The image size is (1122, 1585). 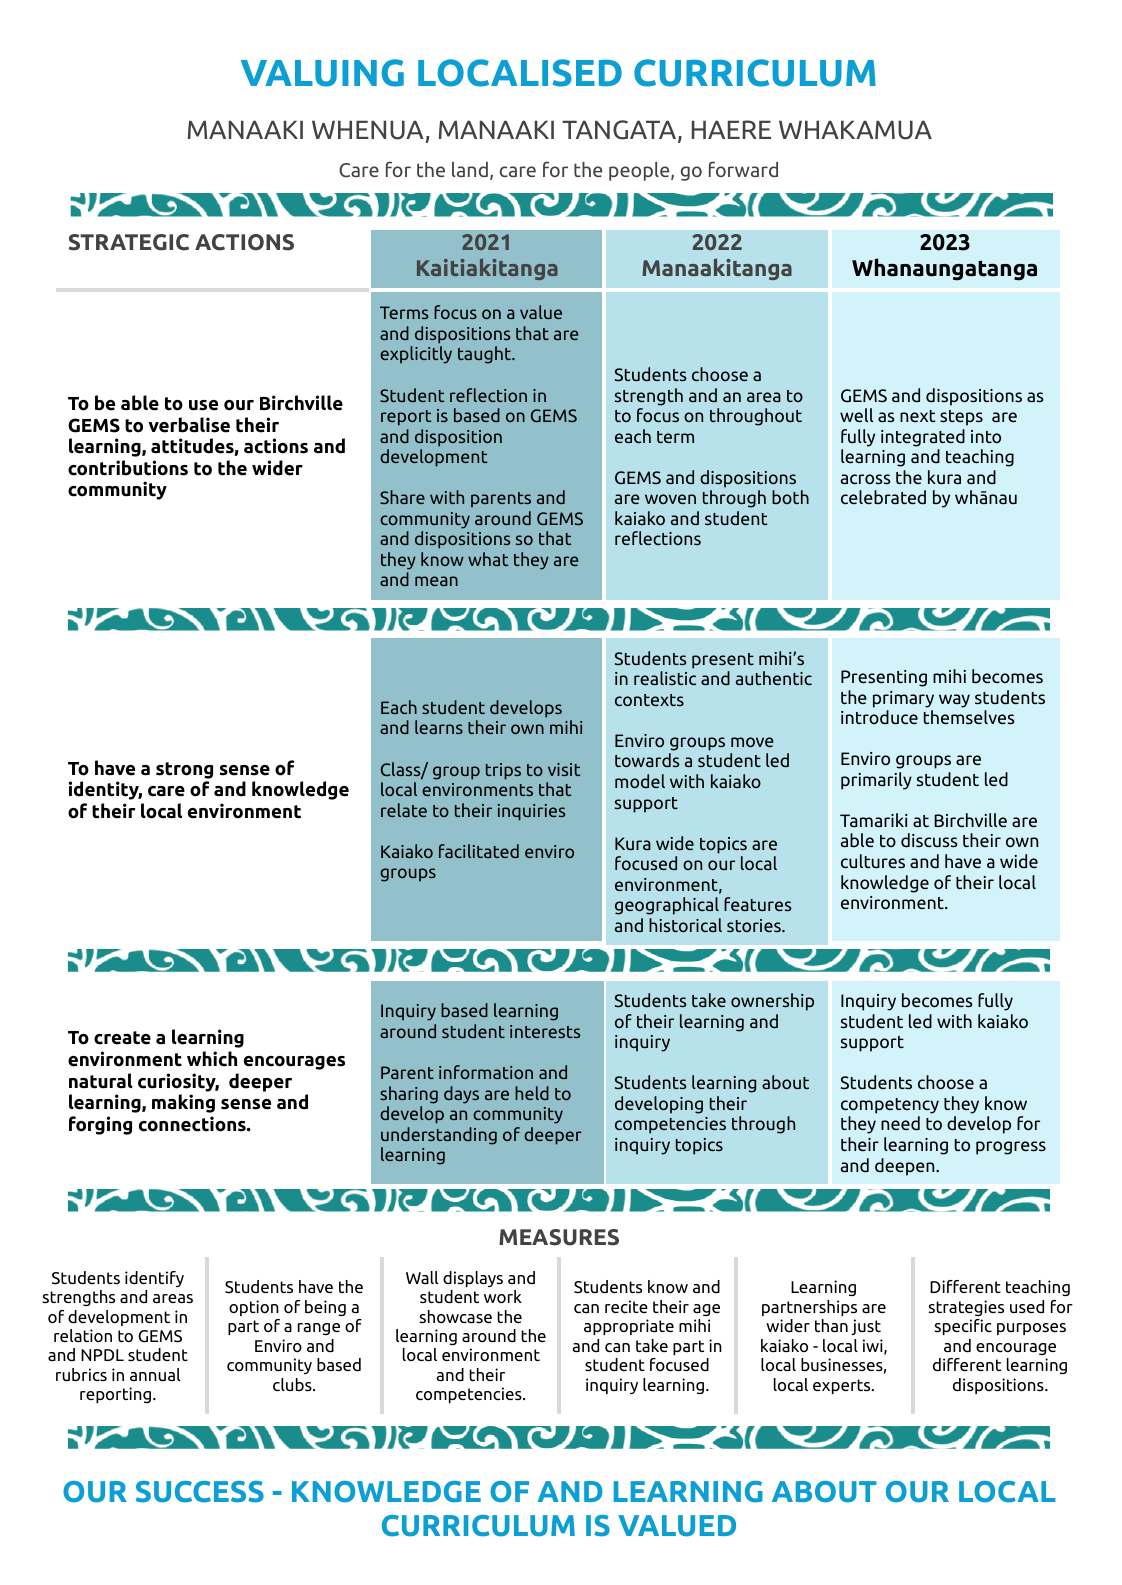 I want to click on visit, so click(x=564, y=769).
